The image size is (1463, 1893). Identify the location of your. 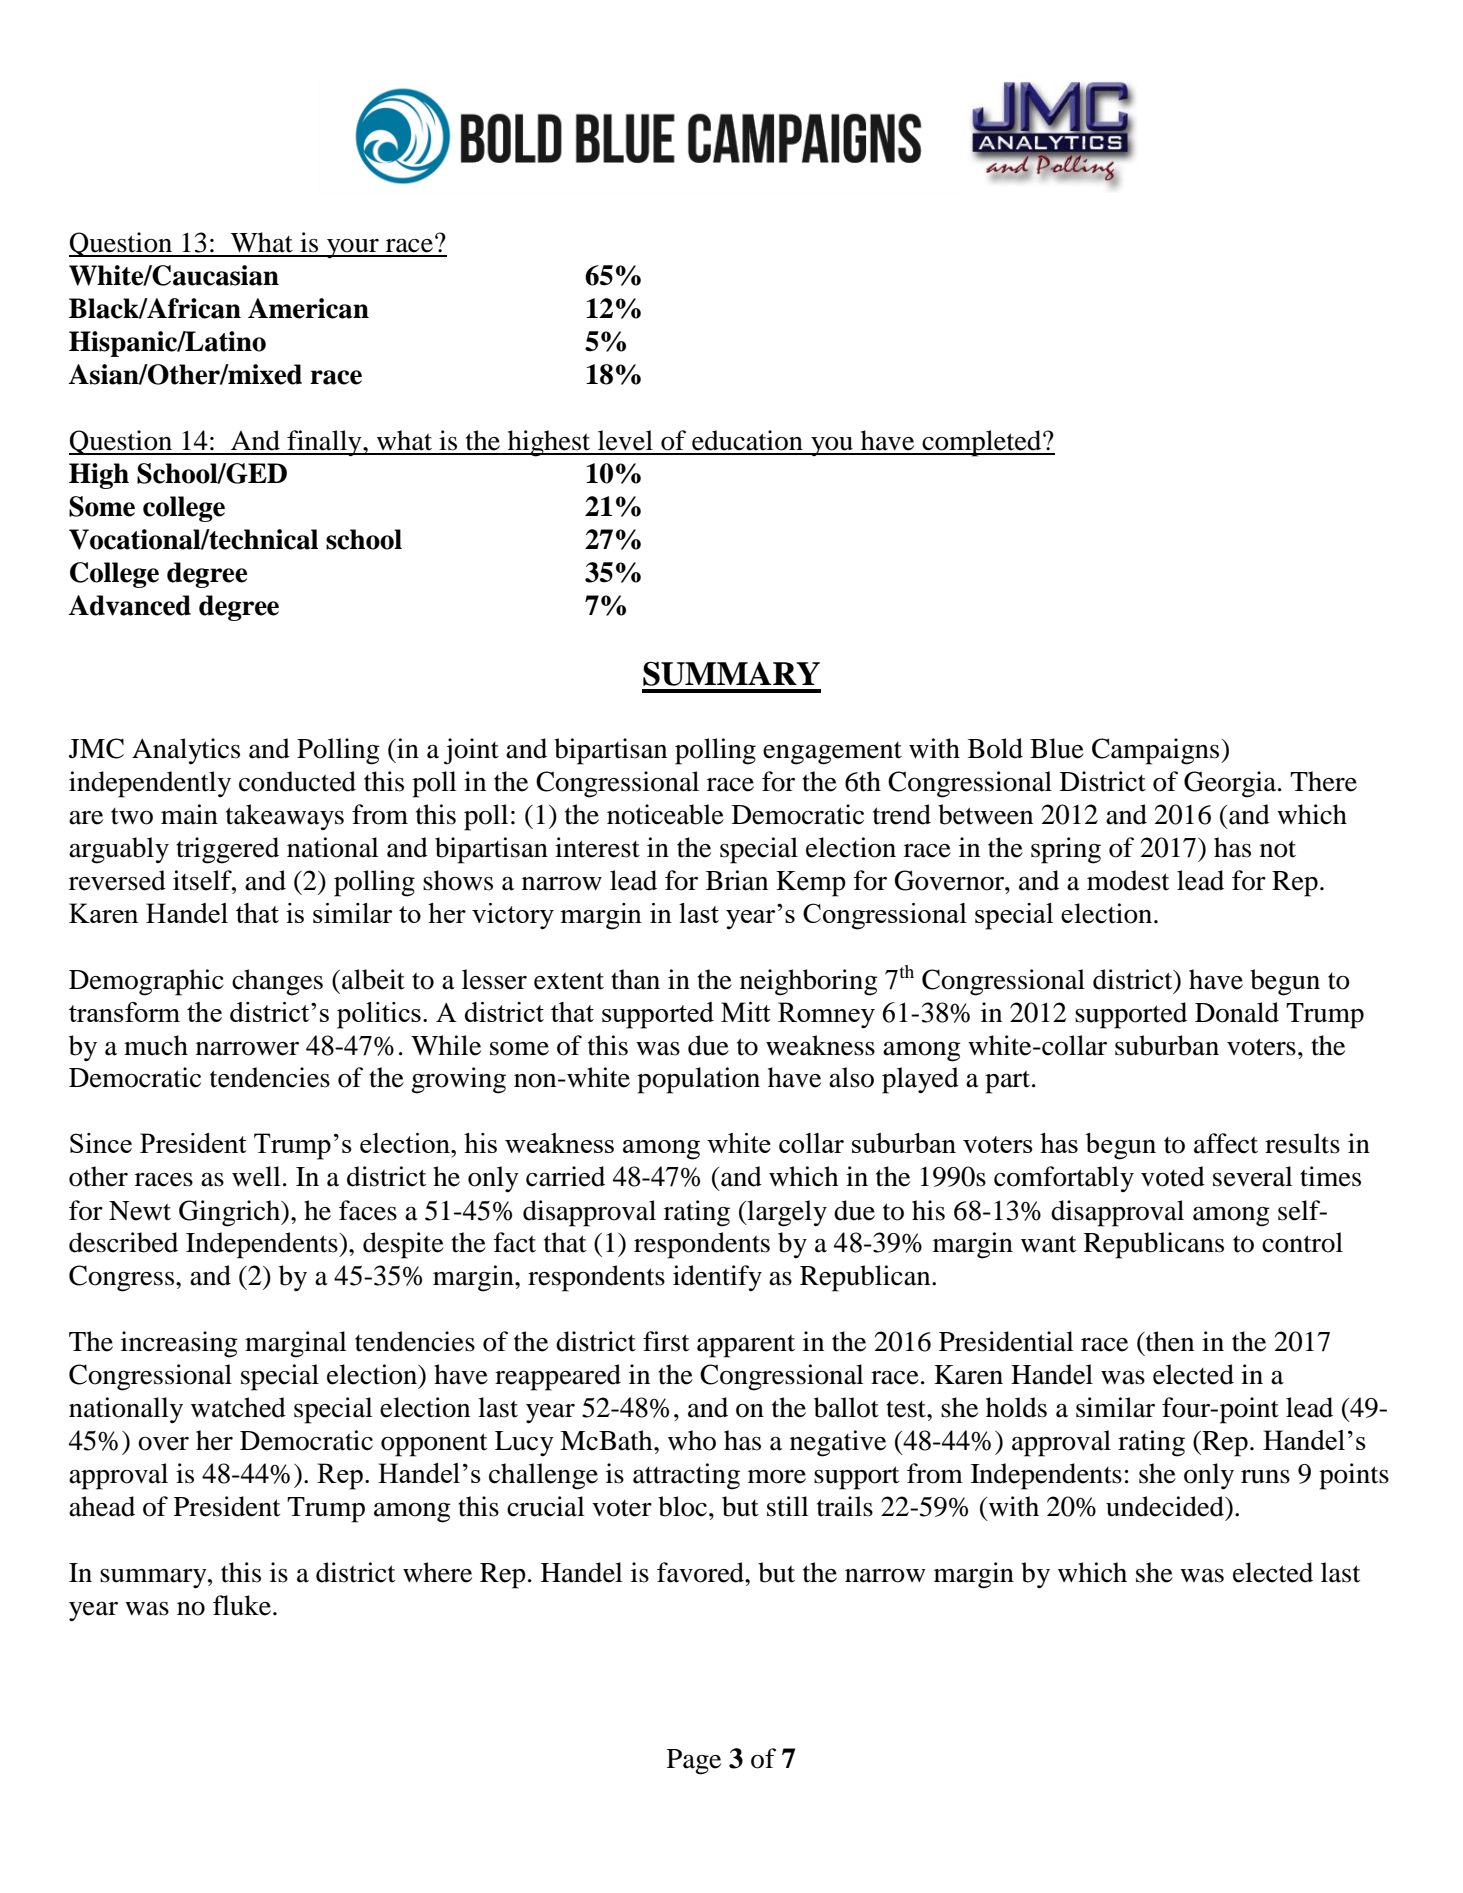
(353, 249).
